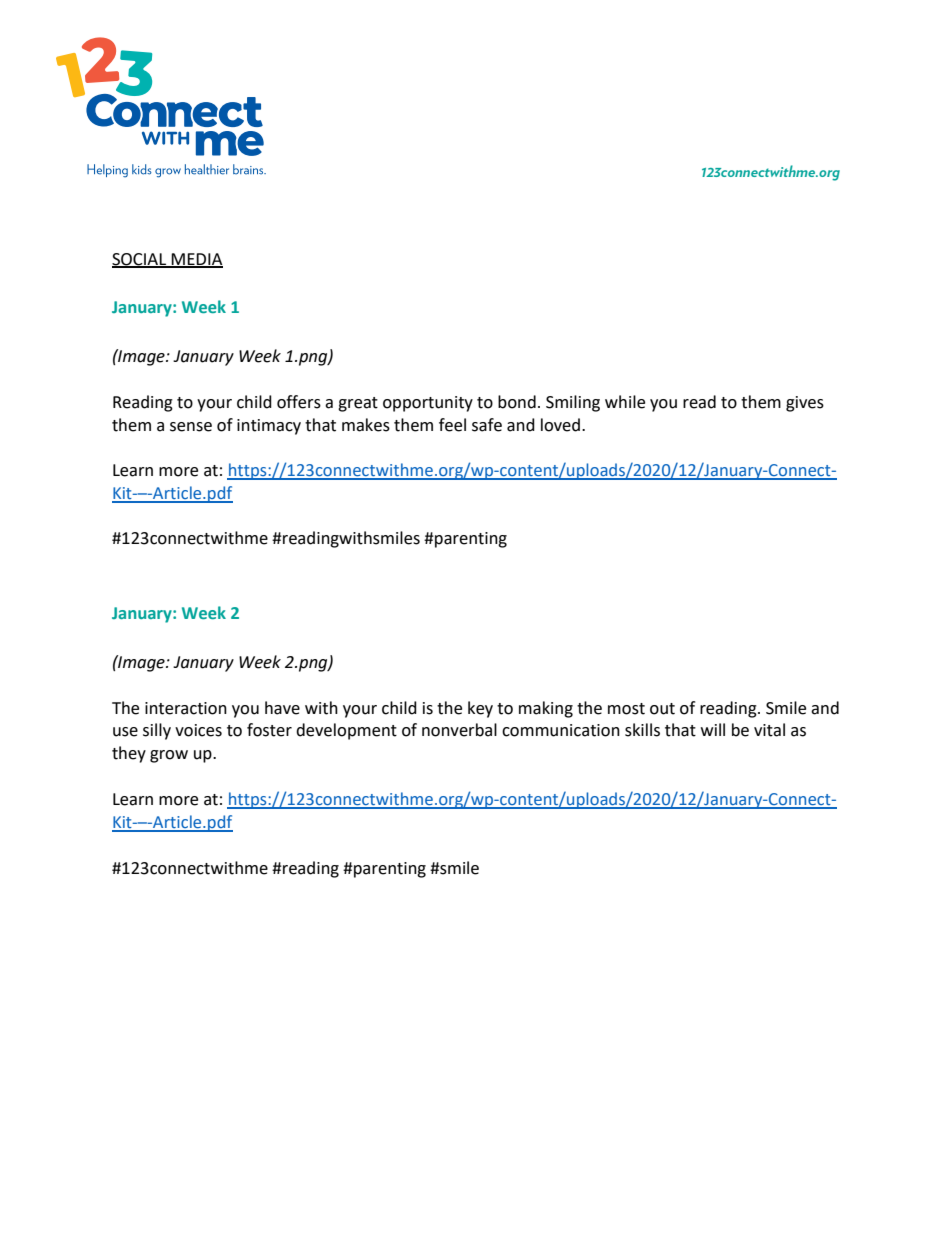 The image size is (952, 1233). What do you see at coordinates (560, 425) in the screenshot?
I see `loved` at bounding box center [560, 425].
